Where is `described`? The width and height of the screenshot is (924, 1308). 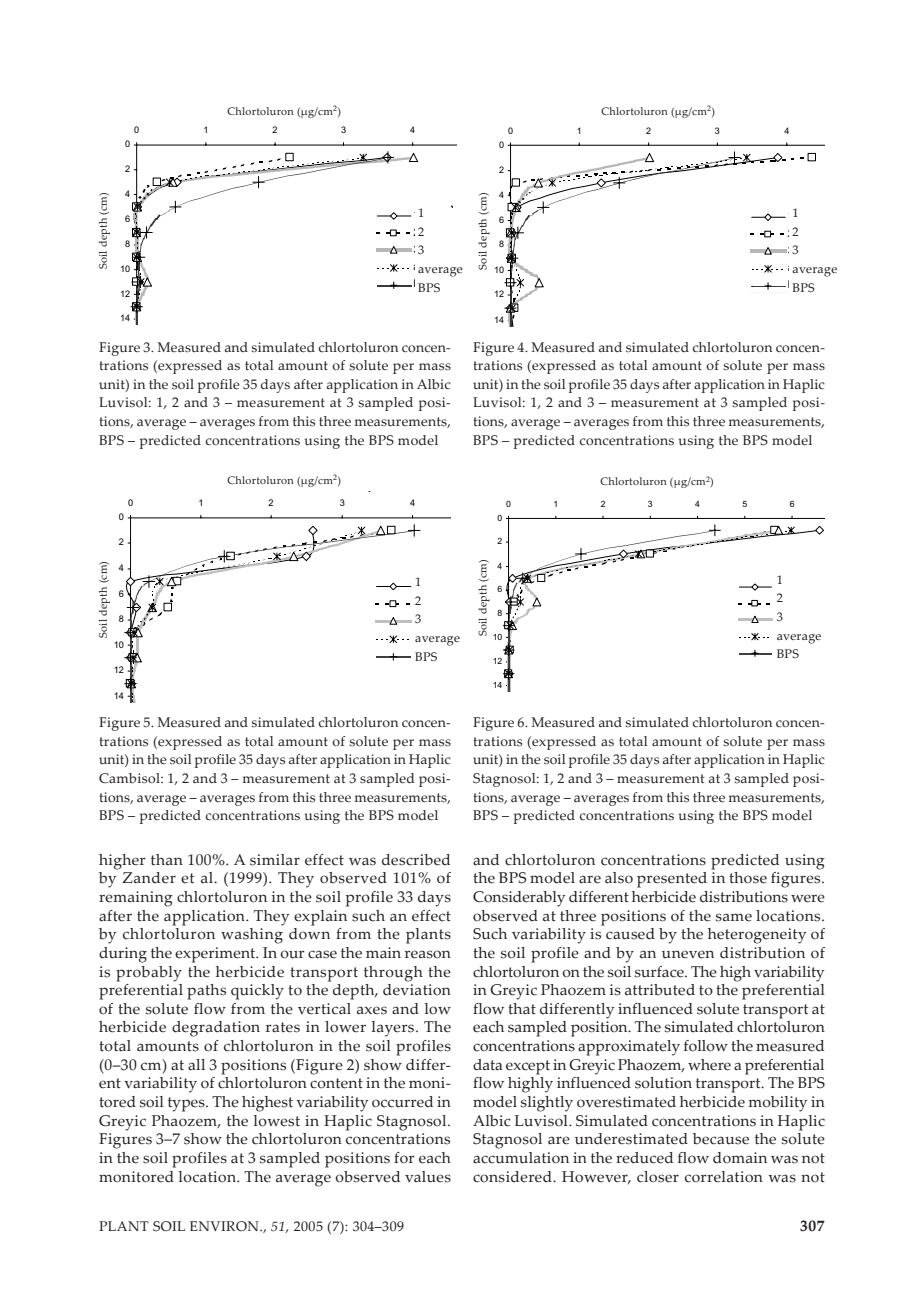 described is located at coordinates (416, 860).
